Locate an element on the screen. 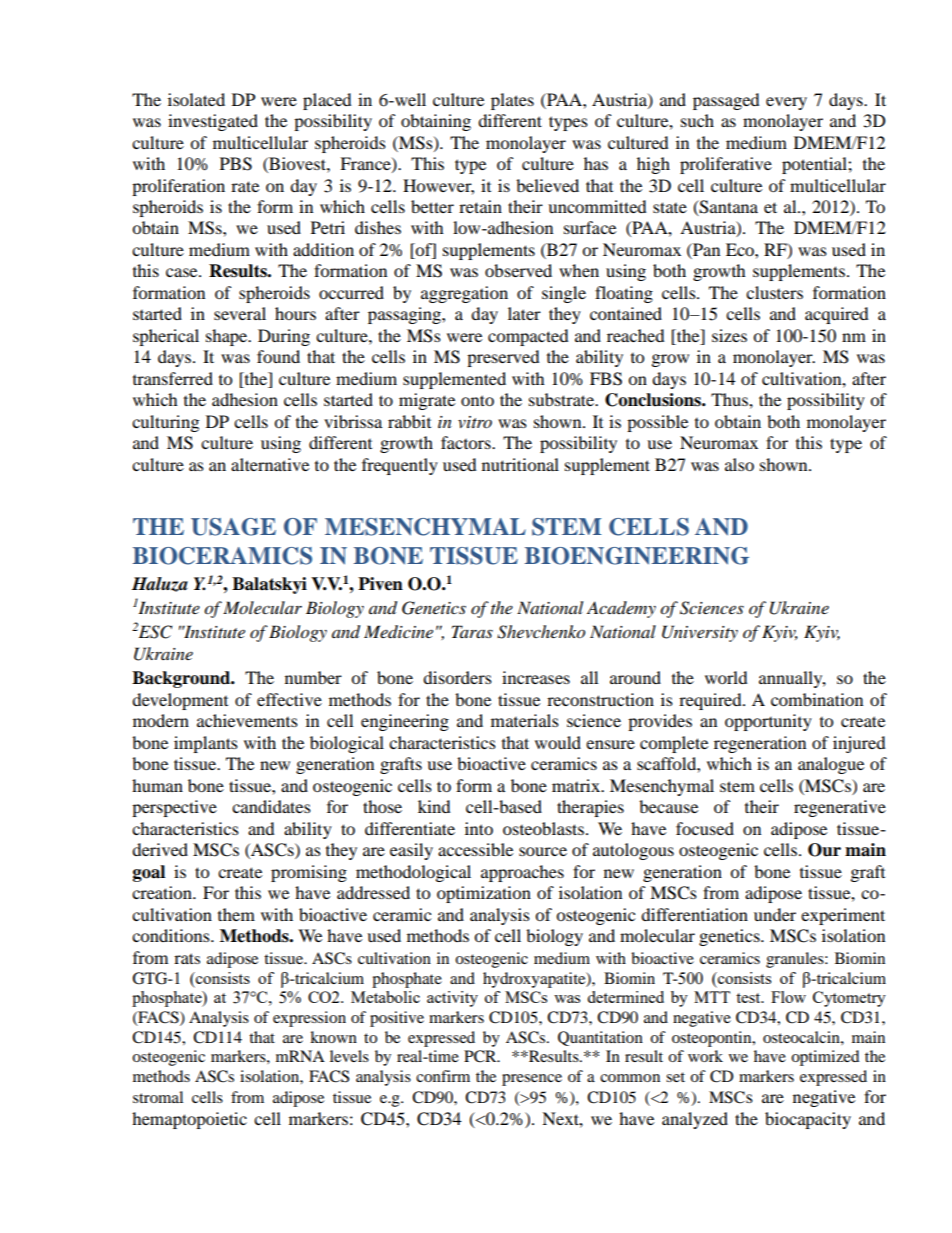  Taras is located at coordinates (472, 631).
